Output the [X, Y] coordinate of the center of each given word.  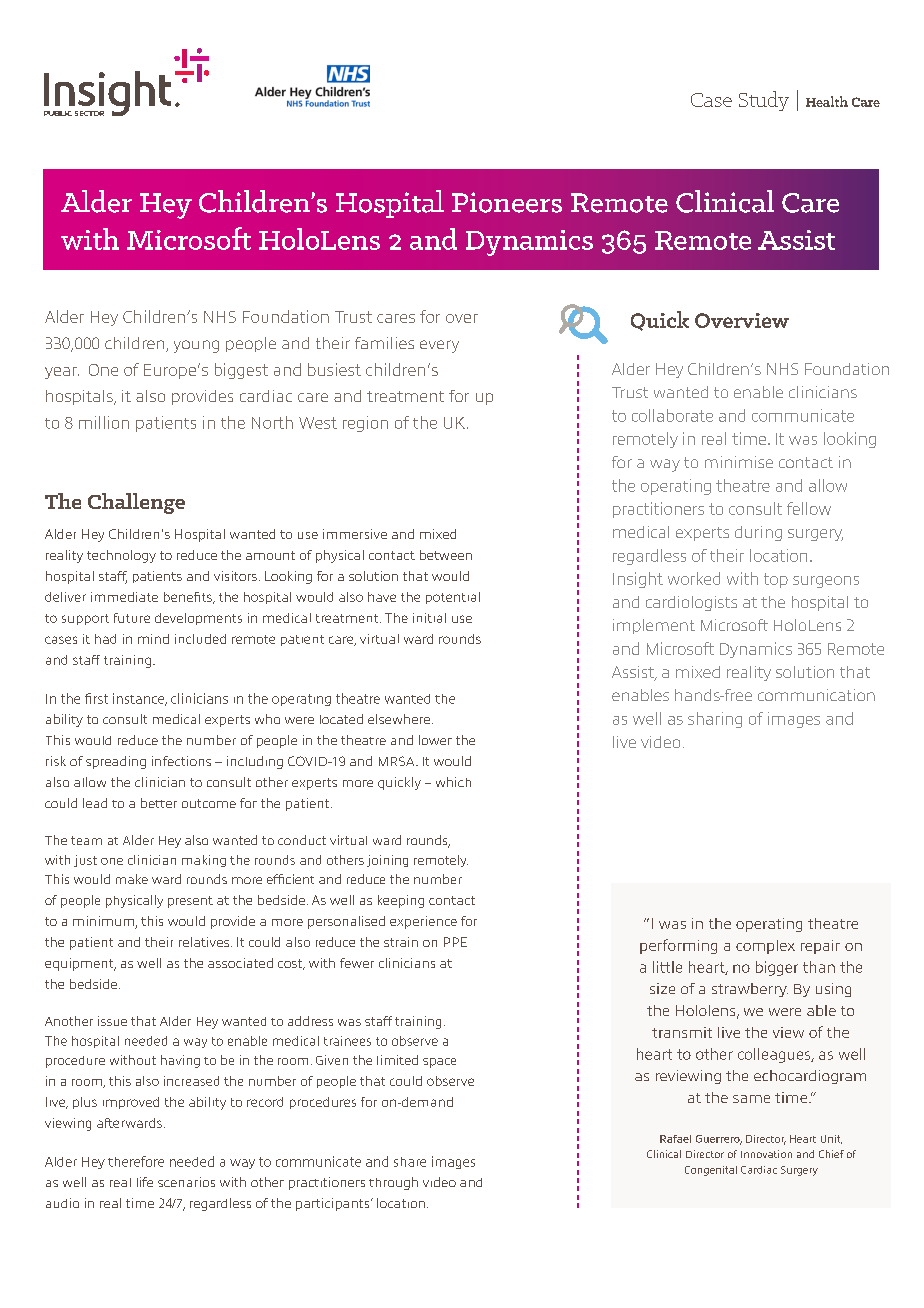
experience [423, 922]
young [196, 346]
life [145, 1182]
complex [765, 947]
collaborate [672, 415]
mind [153, 639]
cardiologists [691, 603]
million [104, 422]
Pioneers [507, 202]
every [439, 346]
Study [764, 101]
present [190, 902]
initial [429, 618]
